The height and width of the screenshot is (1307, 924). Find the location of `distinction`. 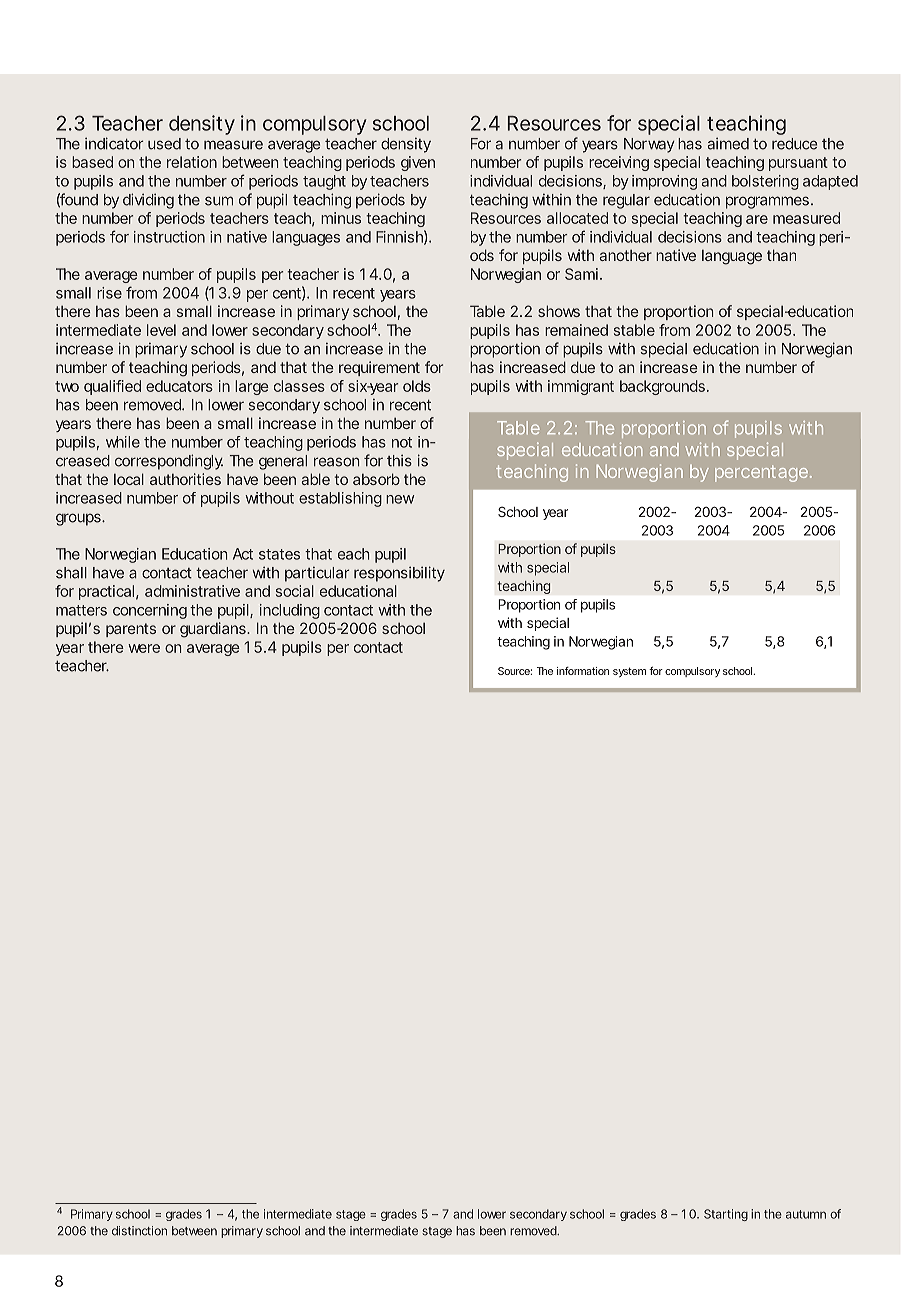

distinction is located at coordinates (139, 1231).
